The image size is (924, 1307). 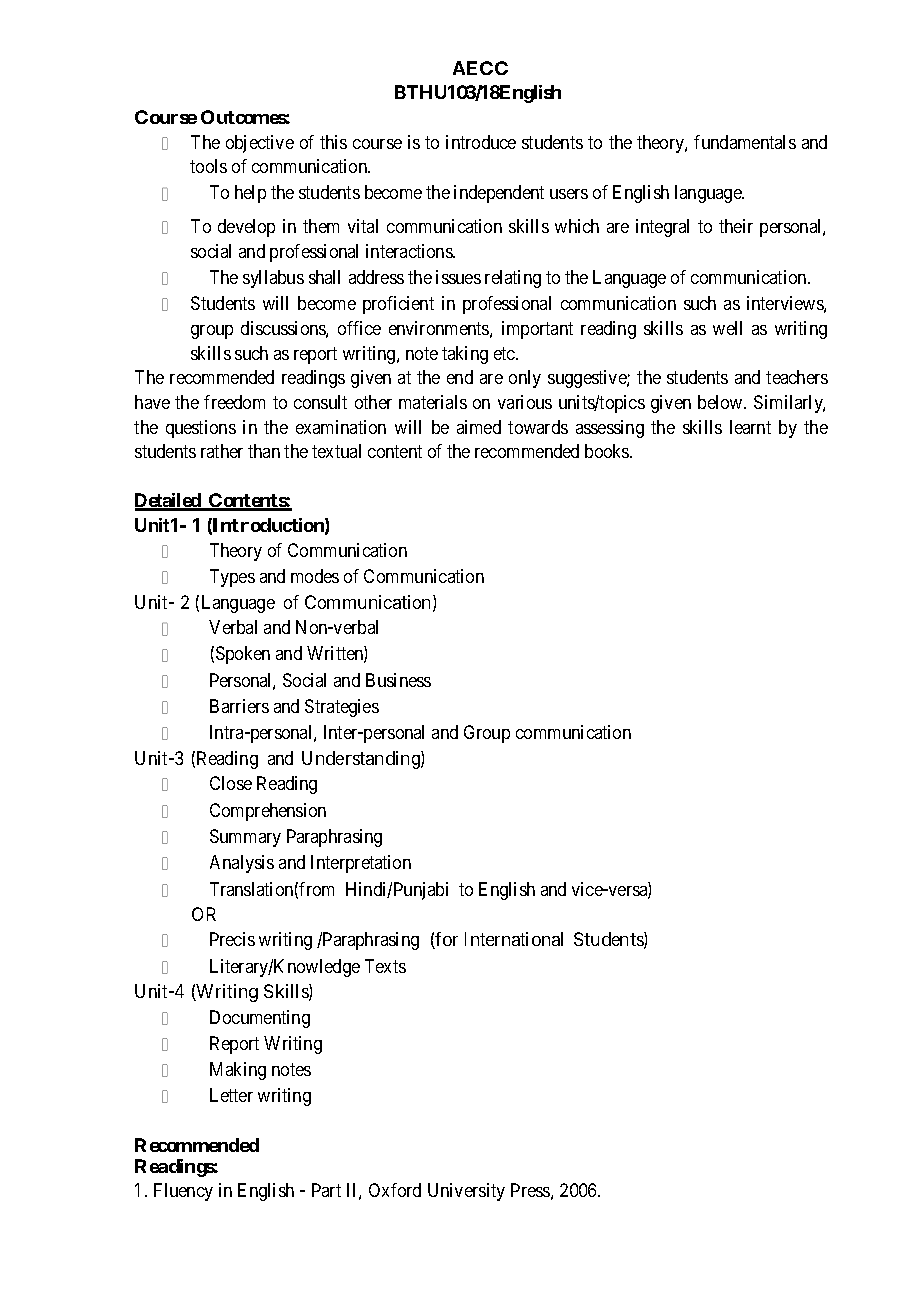 I want to click on syllabus, so click(x=273, y=279).
